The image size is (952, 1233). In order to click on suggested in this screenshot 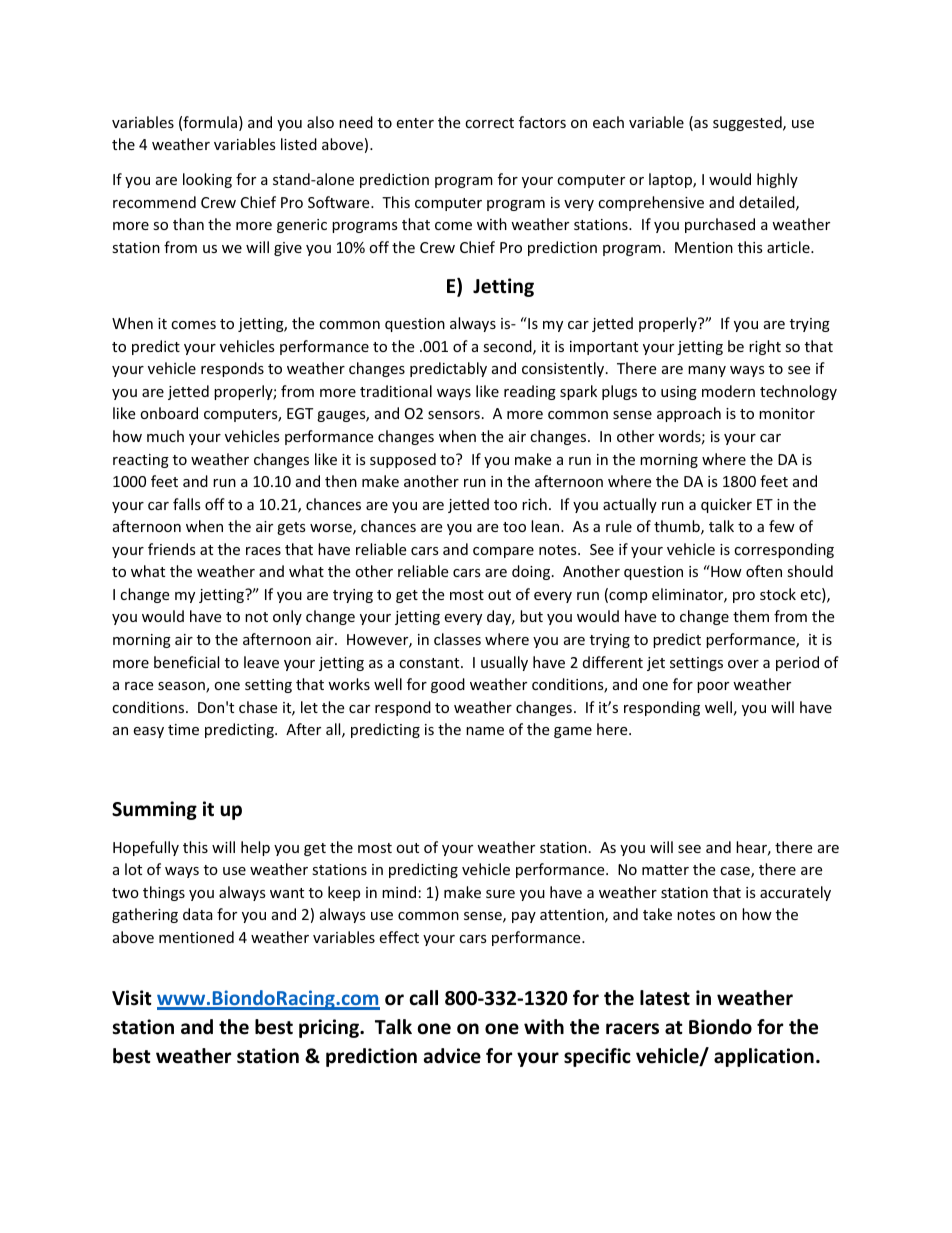, I will do `click(748, 123)`.
